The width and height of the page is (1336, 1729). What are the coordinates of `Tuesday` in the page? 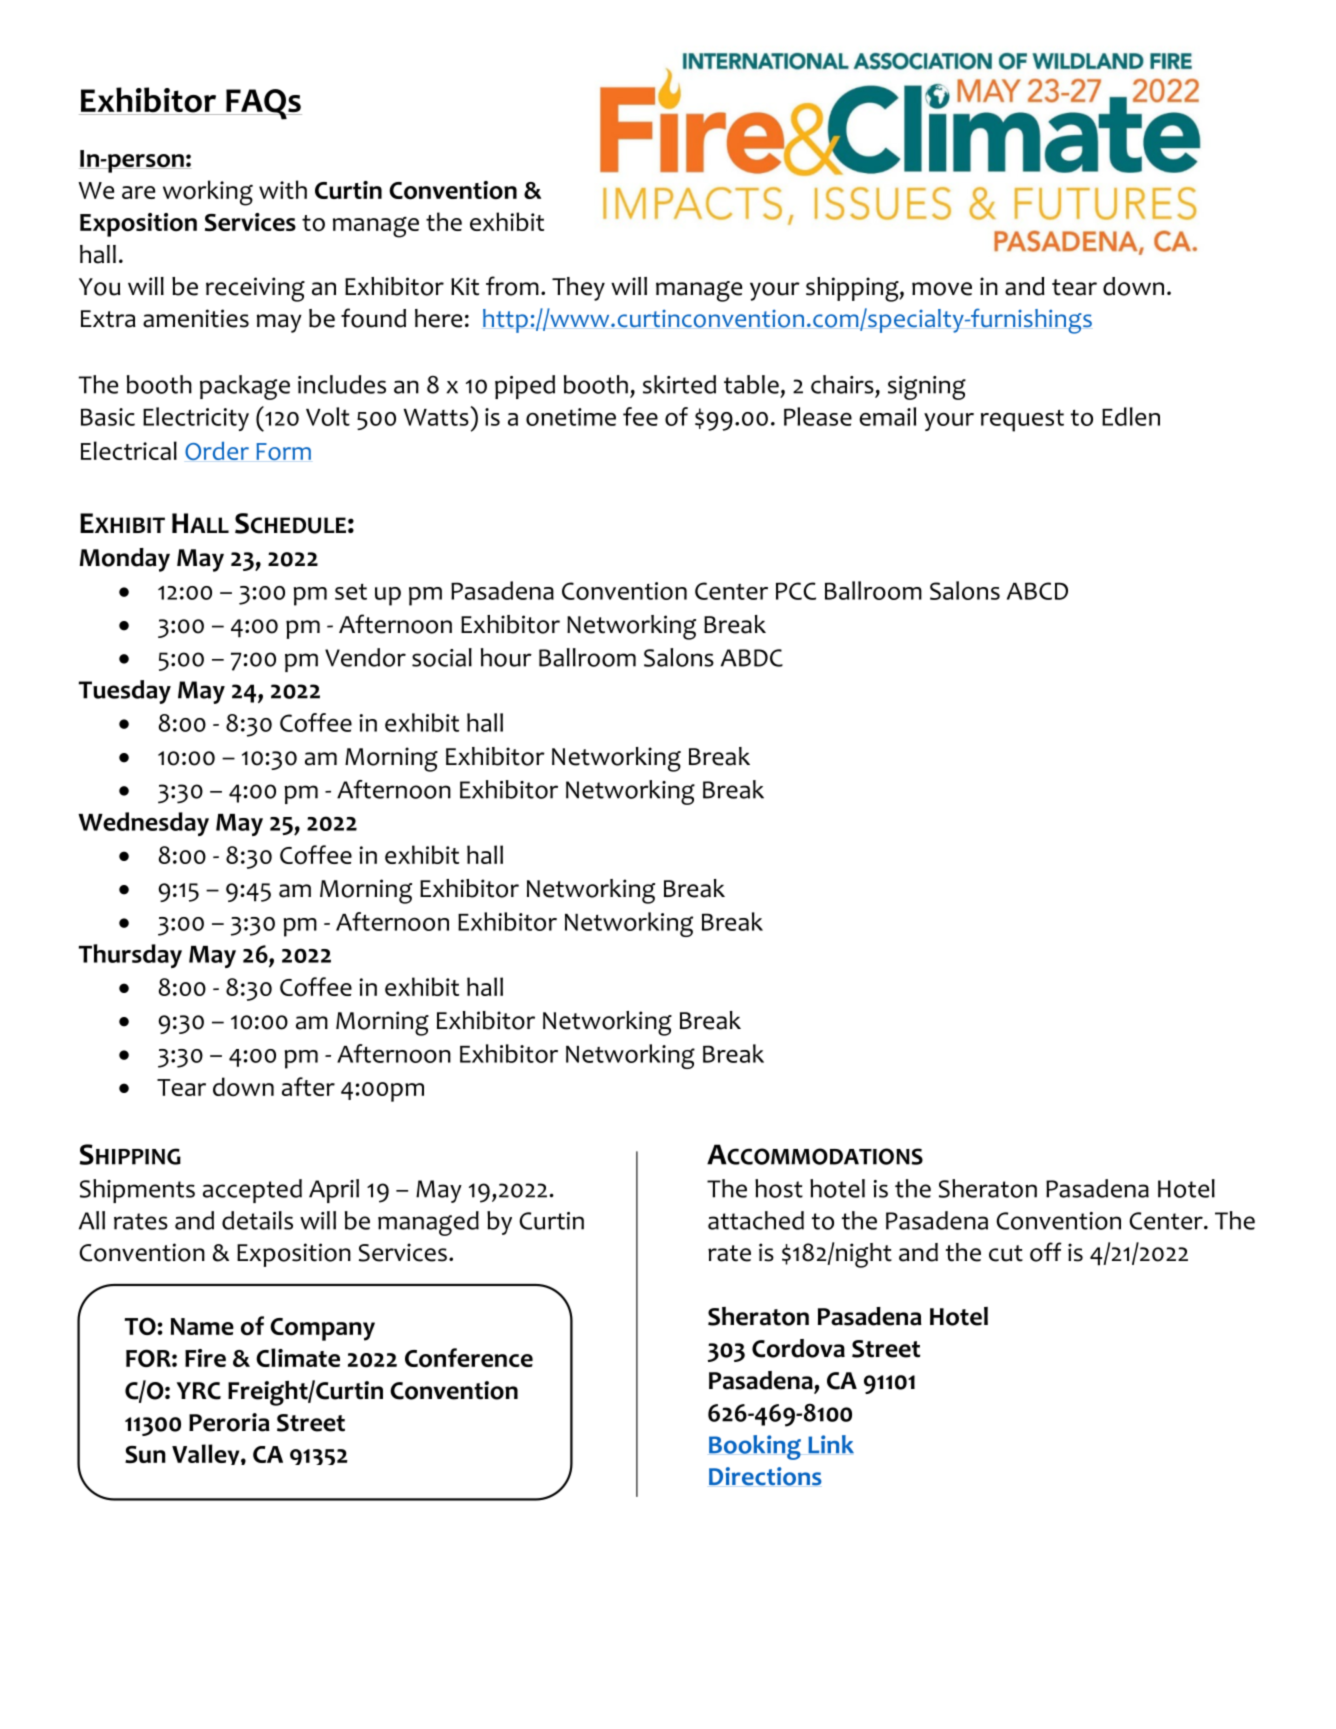 It's located at (125, 692).
